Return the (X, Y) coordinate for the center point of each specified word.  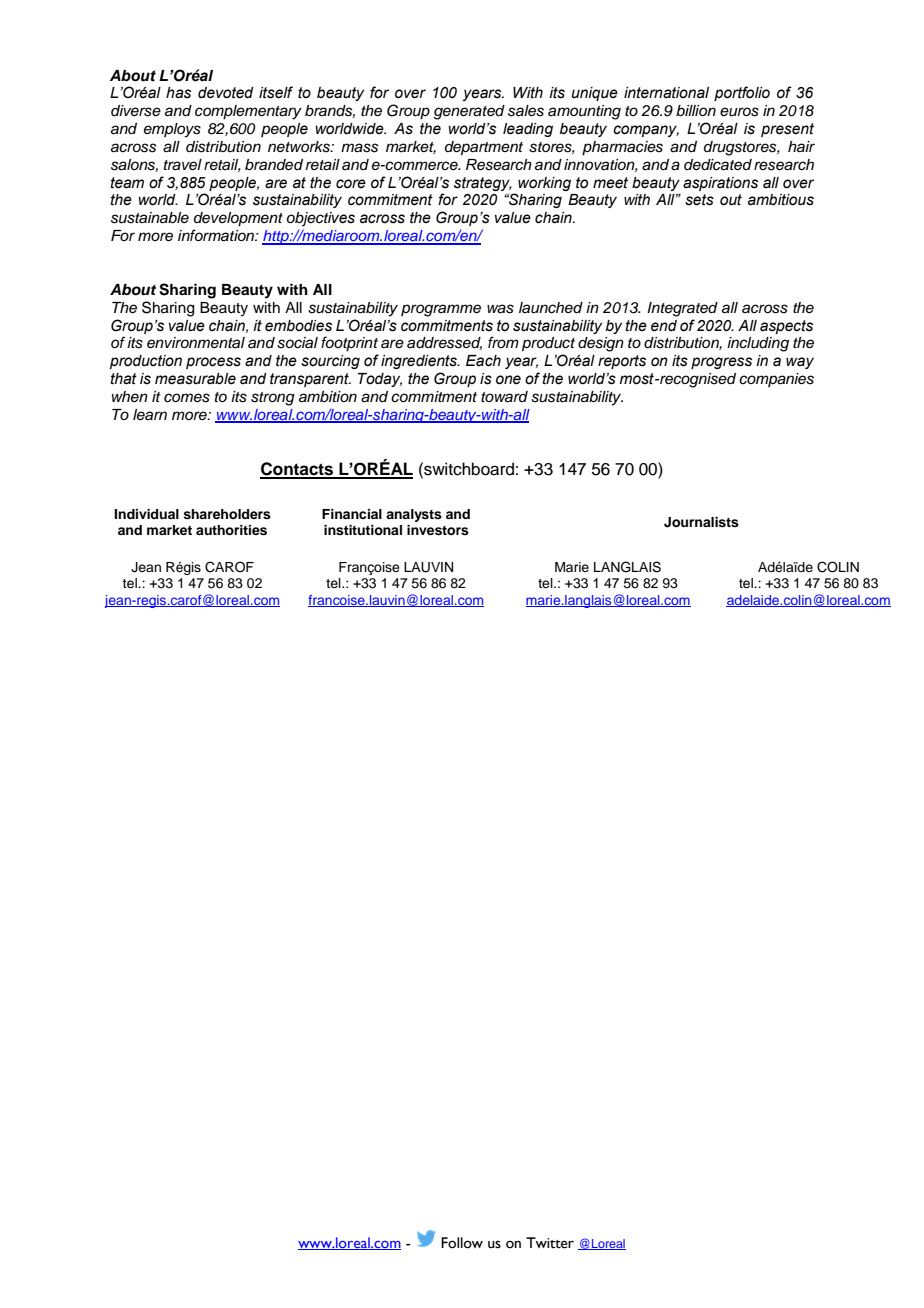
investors (438, 530)
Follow (462, 1243)
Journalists (701, 522)
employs (172, 130)
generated (469, 112)
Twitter (550, 1243)
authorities (231, 530)
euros (739, 112)
